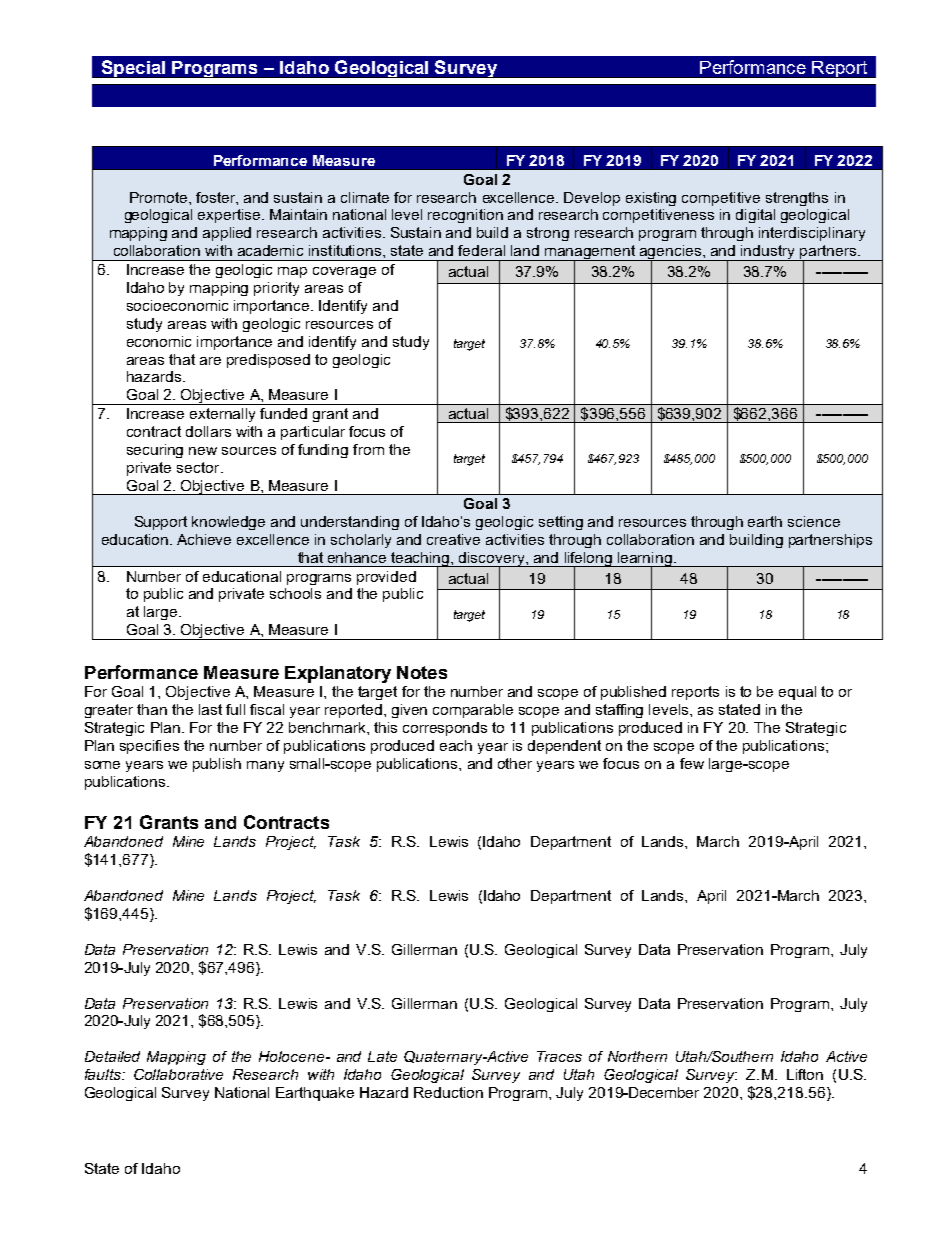  Describe the element at coordinates (492, 560) in the screenshot. I see `discovery` at that location.
